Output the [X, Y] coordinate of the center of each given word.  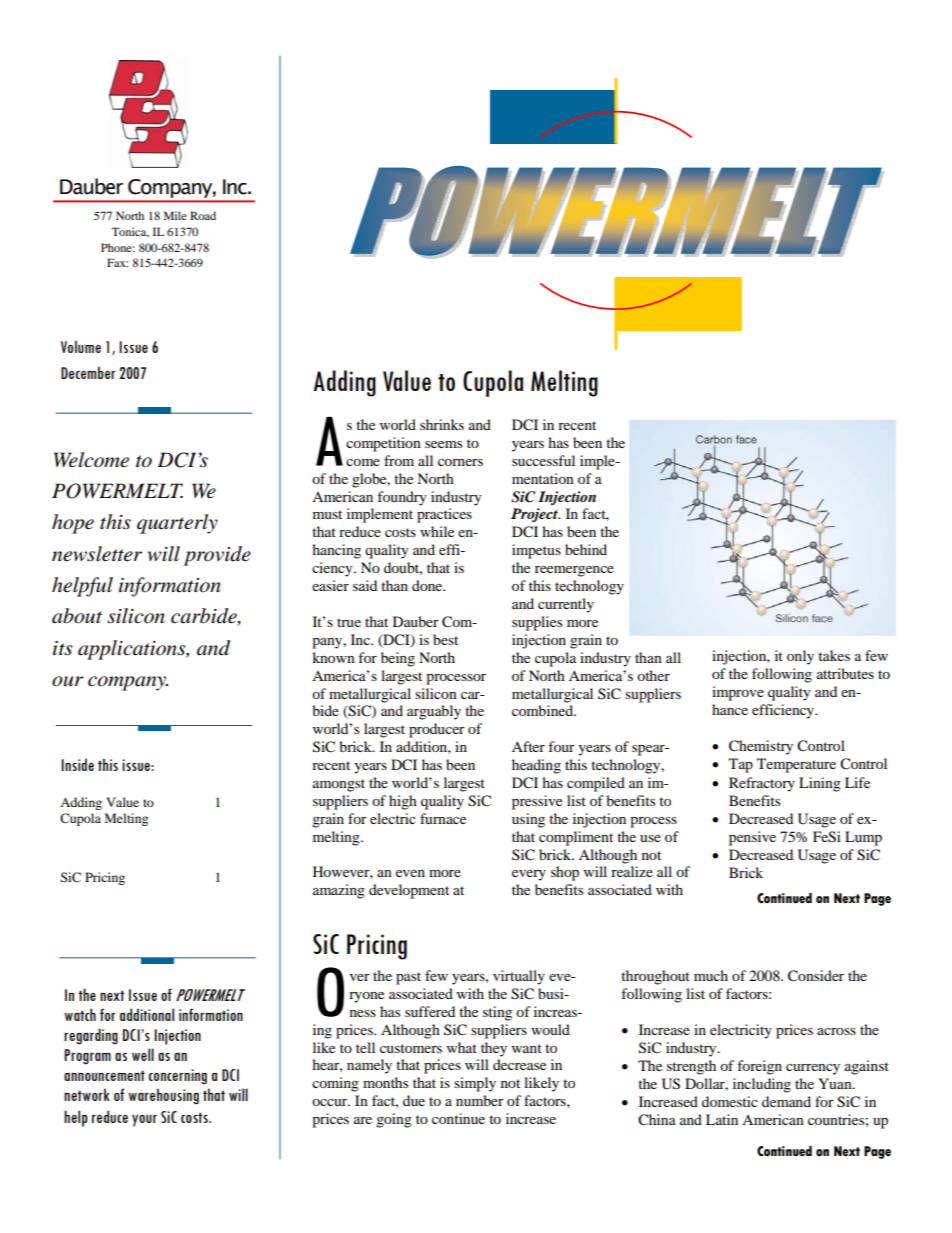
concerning [178, 1077]
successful [543, 460]
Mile [175, 215]
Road [203, 215]
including [762, 1085]
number [480, 1100]
